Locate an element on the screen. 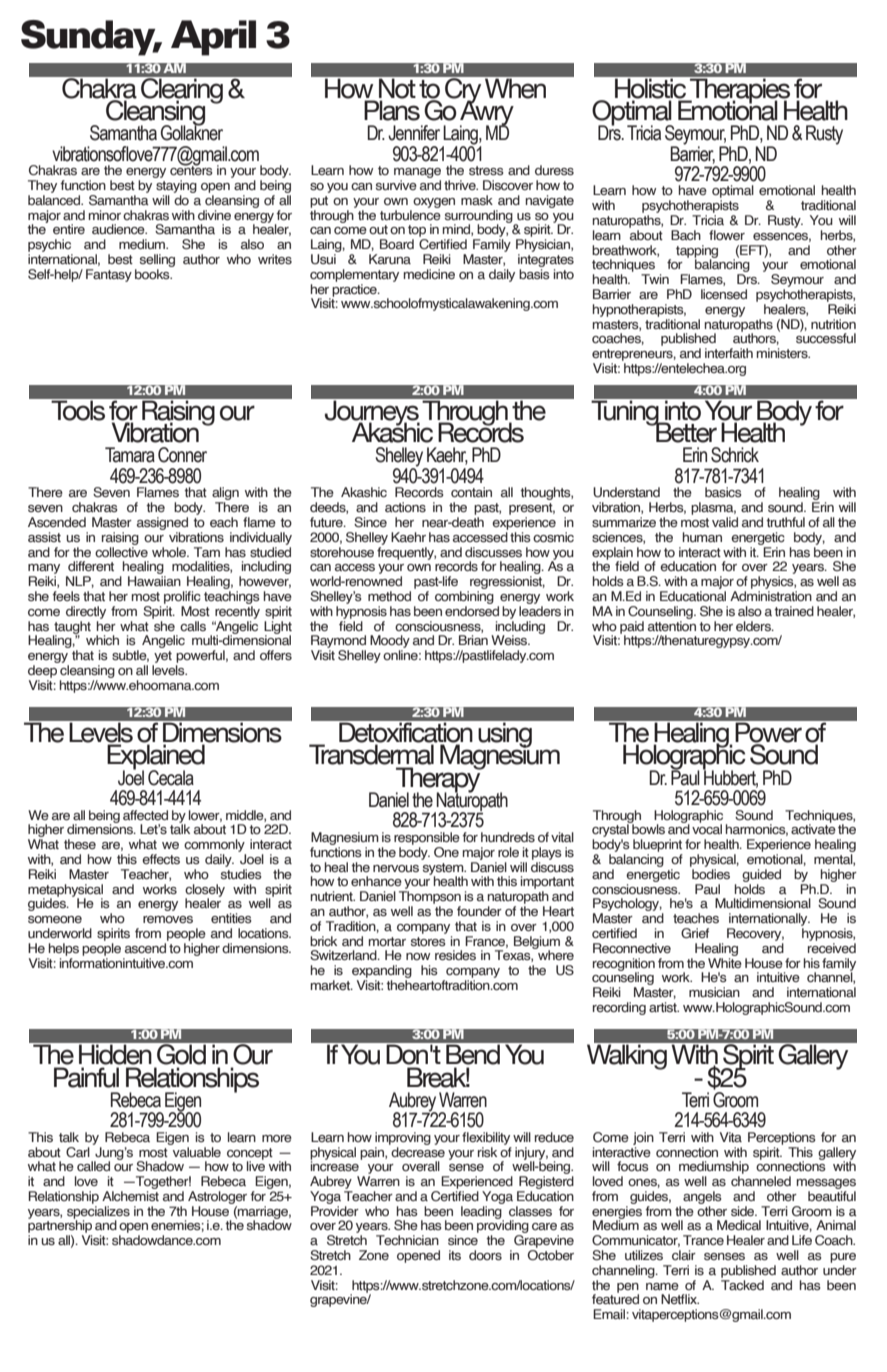  specializes is located at coordinates (98, 1212).
